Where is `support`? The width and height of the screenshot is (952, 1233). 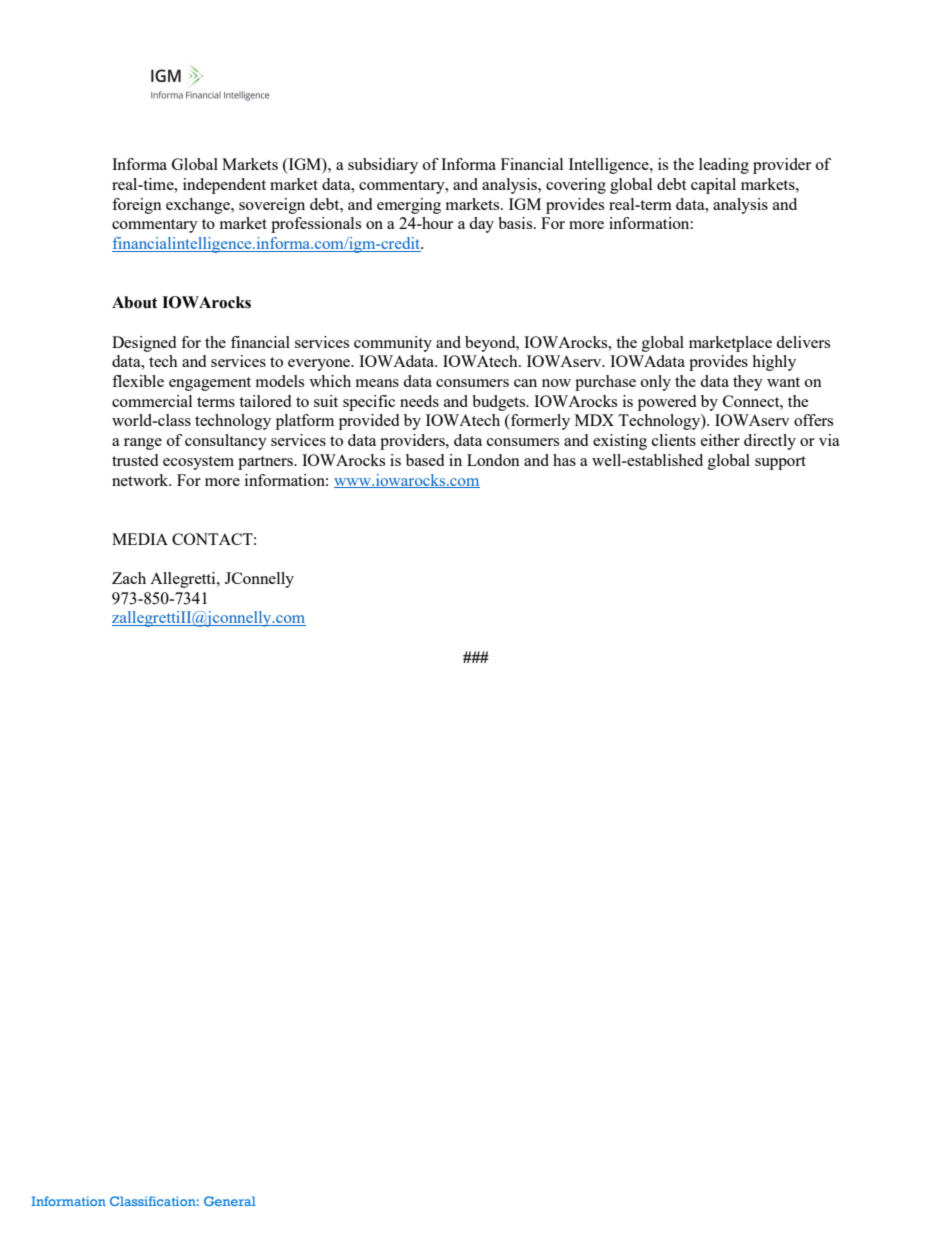
support is located at coordinates (780, 463).
